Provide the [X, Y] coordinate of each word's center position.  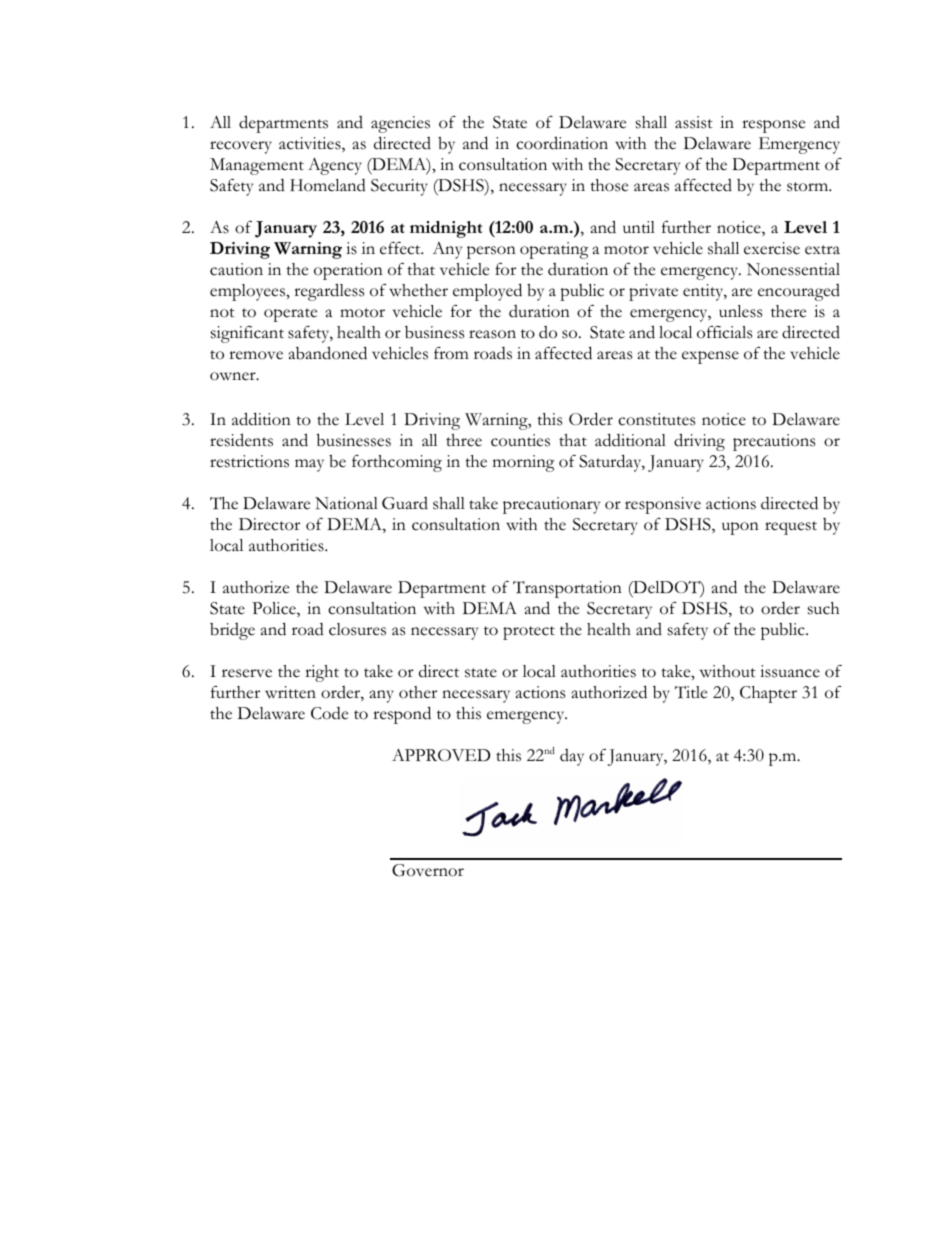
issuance [790, 671]
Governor [428, 870]
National [346, 503]
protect [529, 633]
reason [492, 334]
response [773, 126]
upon [740, 528]
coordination [562, 143]
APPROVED [441, 755]
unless [740, 311]
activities [311, 144]
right [322, 673]
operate [290, 315]
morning [523, 463]
